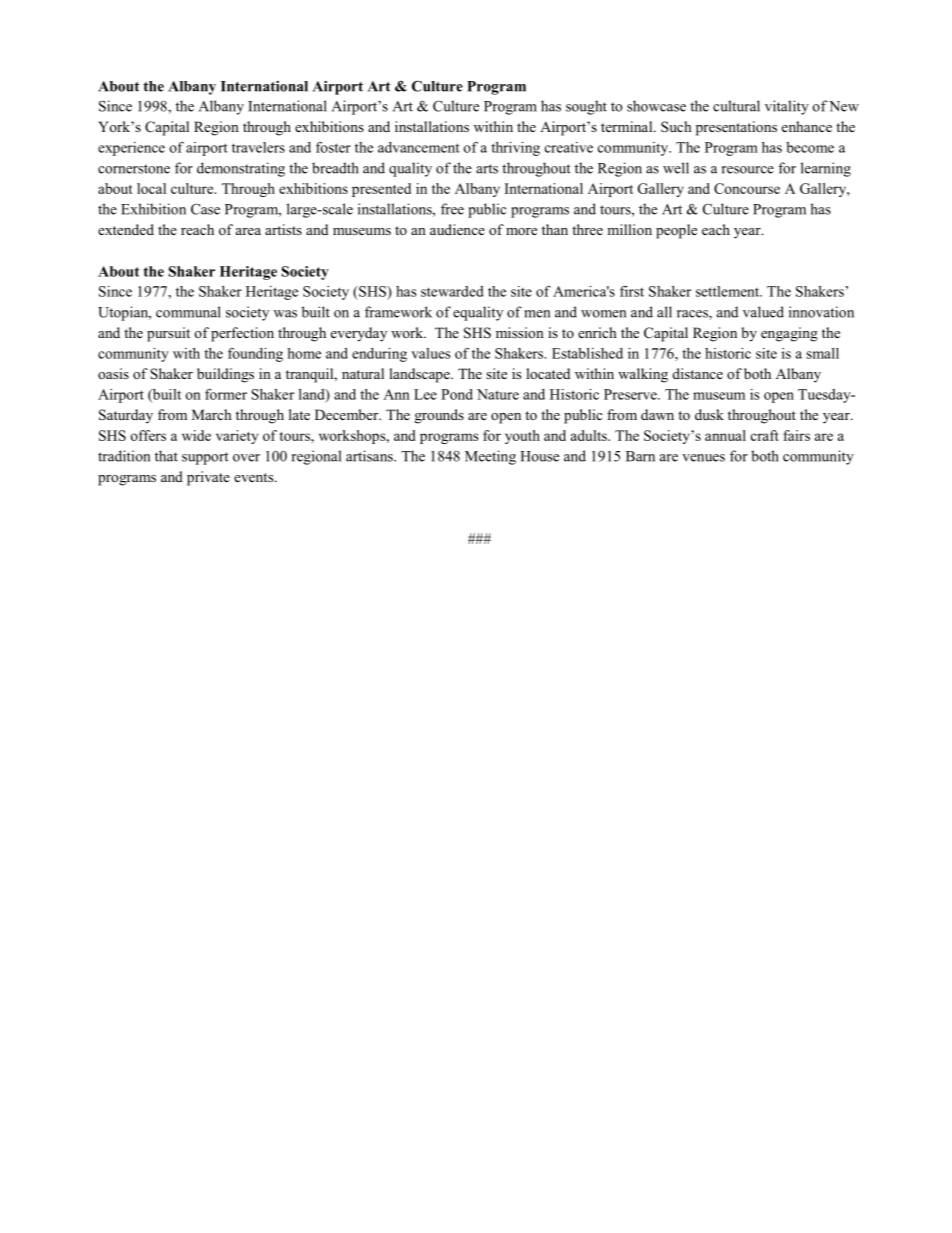 The width and height of the screenshot is (952, 1233). Describe the element at coordinates (728, 291) in the screenshot. I see `settlement` at that location.
